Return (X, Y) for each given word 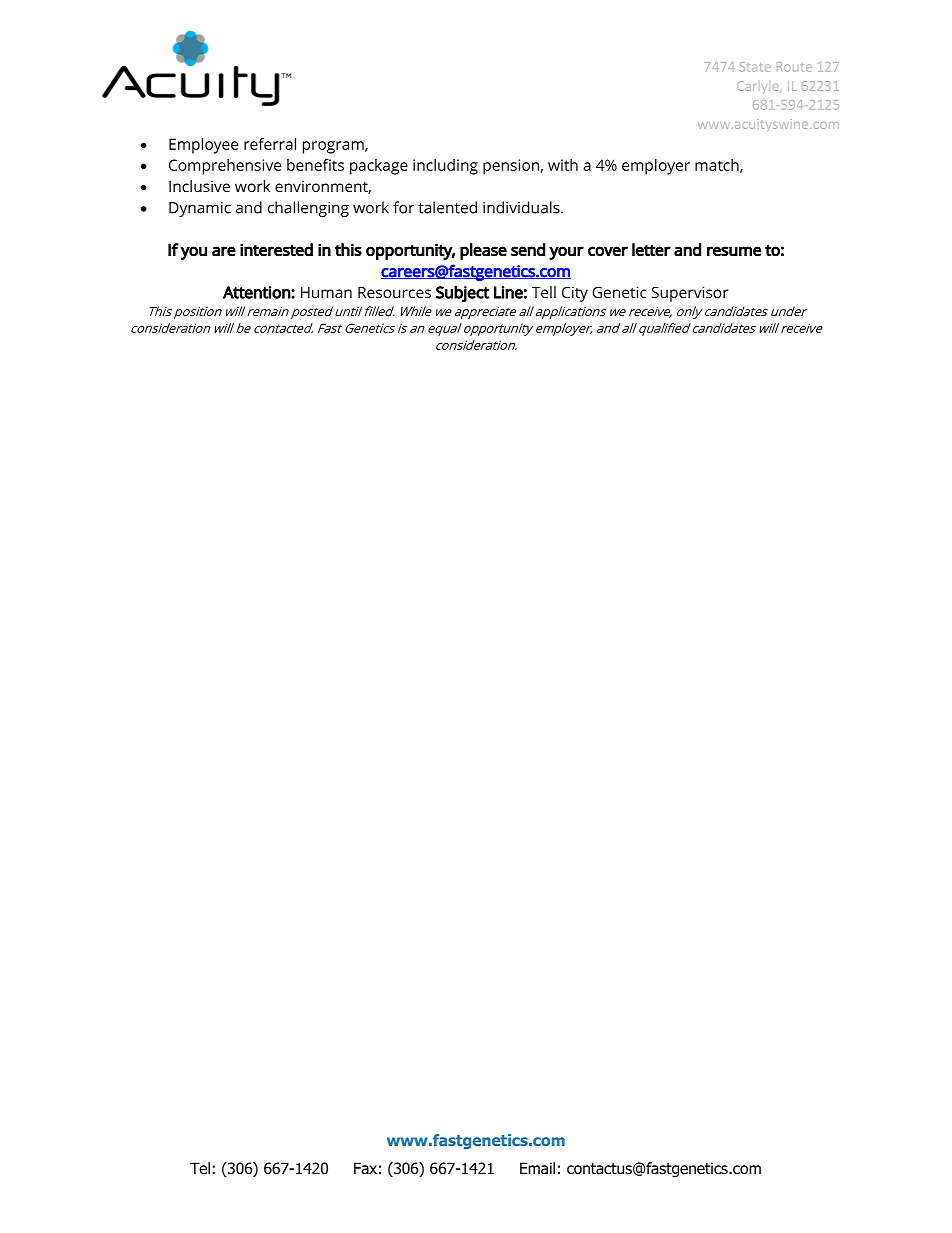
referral (270, 144)
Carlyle (759, 87)
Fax (365, 1168)
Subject (462, 293)
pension (511, 167)
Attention (257, 292)
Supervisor (690, 294)
